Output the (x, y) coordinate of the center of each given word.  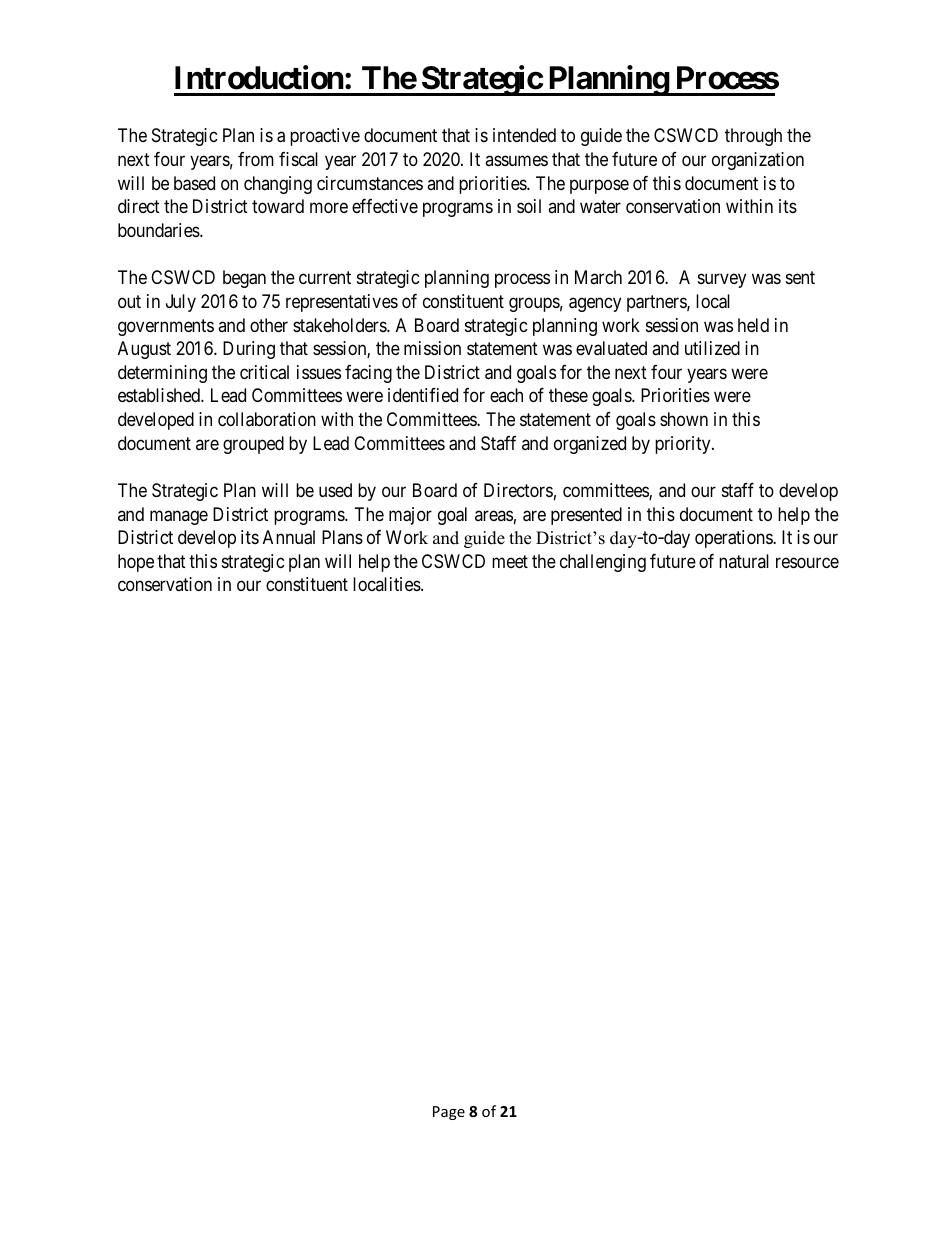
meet (510, 561)
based (194, 183)
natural (744, 561)
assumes (516, 160)
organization (758, 161)
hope (136, 563)
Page (449, 1113)
